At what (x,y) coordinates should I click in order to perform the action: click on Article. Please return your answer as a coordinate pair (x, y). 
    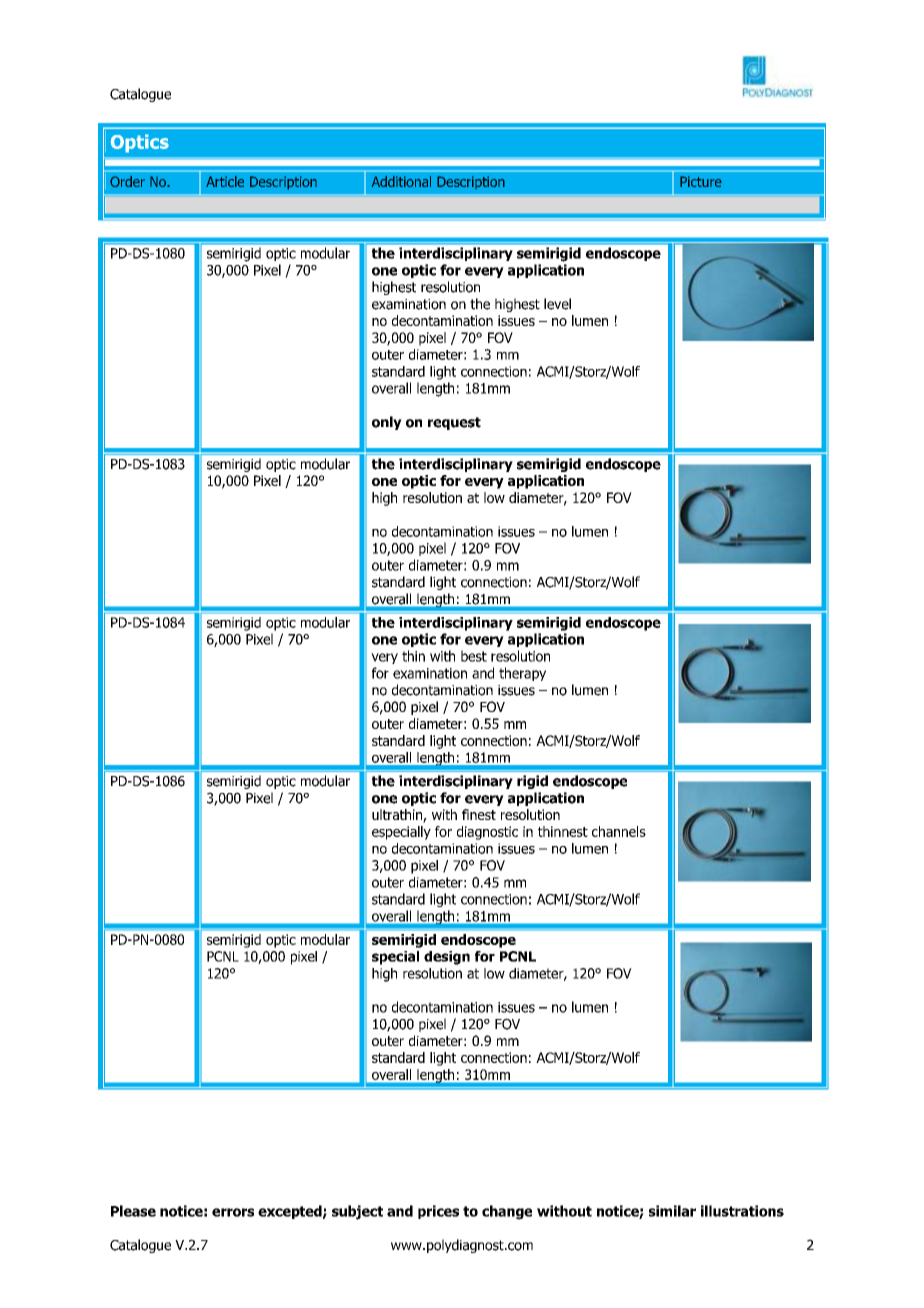
    Looking at the image, I should click on (225, 181).
